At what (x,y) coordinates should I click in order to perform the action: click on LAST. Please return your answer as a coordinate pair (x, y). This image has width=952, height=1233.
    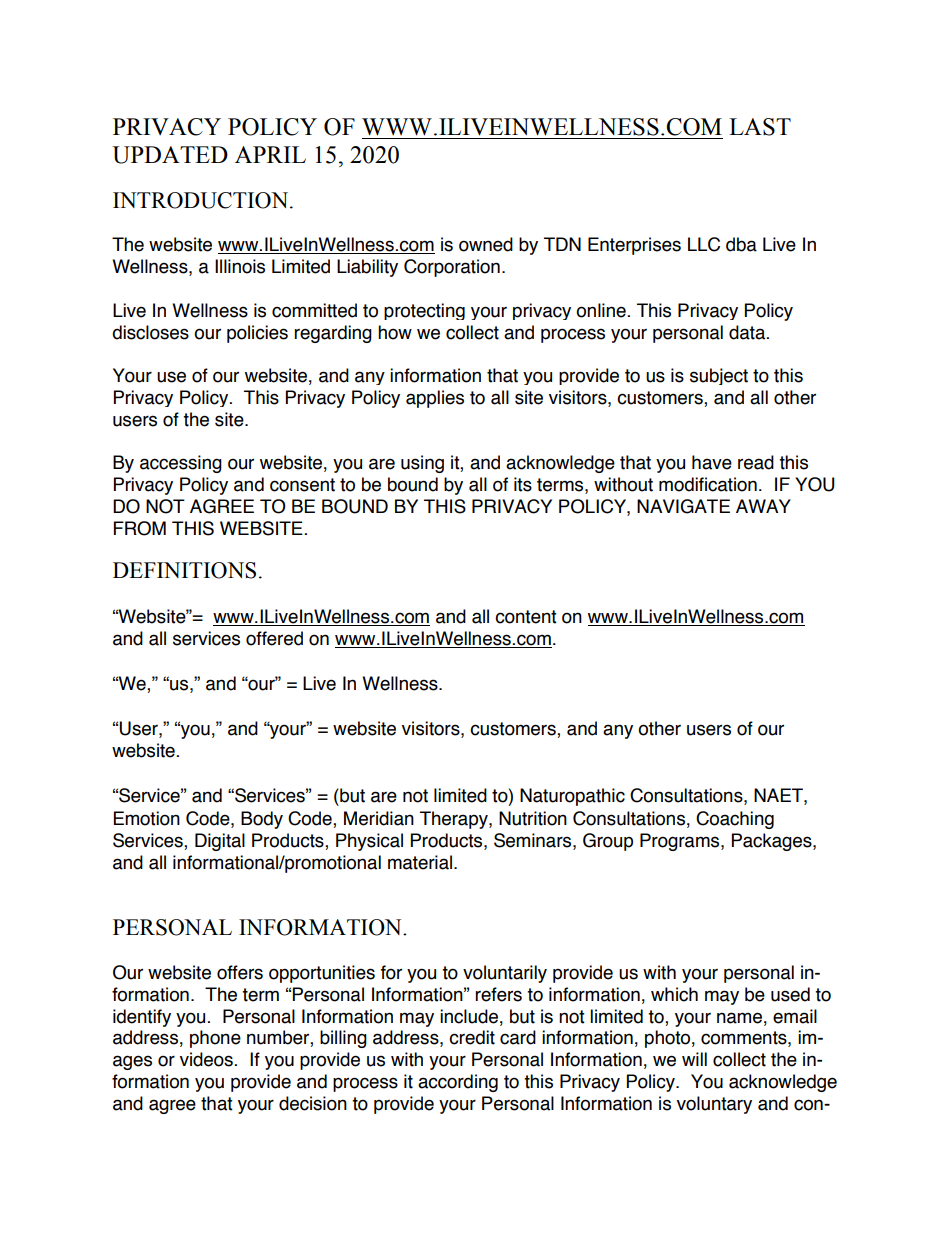
    Looking at the image, I should click on (760, 127).
